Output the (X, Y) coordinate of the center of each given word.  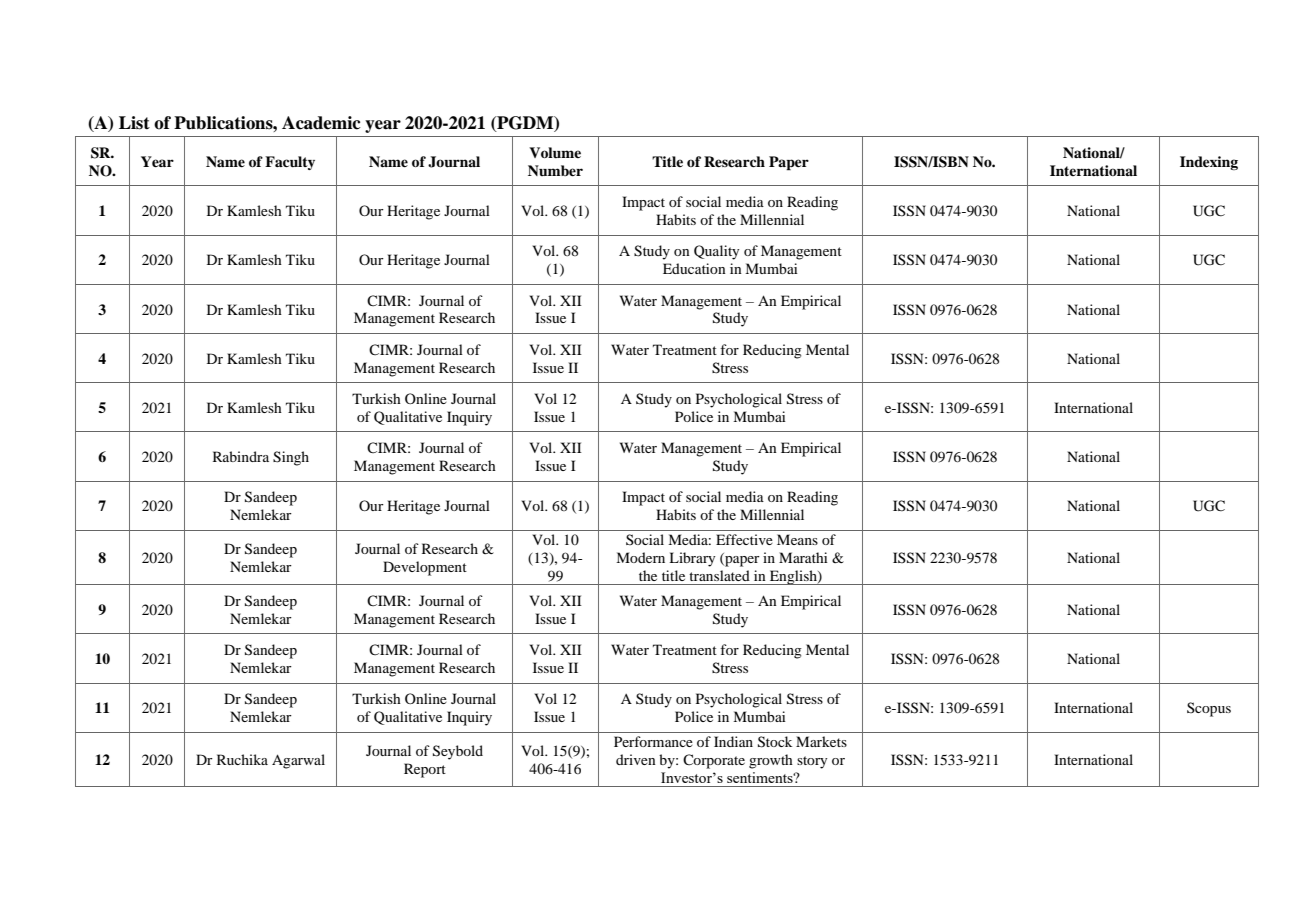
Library (692, 559)
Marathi (803, 557)
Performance (653, 741)
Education (694, 268)
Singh (291, 458)
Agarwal (298, 761)
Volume (555, 152)
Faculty (290, 163)
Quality (716, 252)
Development (425, 568)
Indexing (1209, 163)
